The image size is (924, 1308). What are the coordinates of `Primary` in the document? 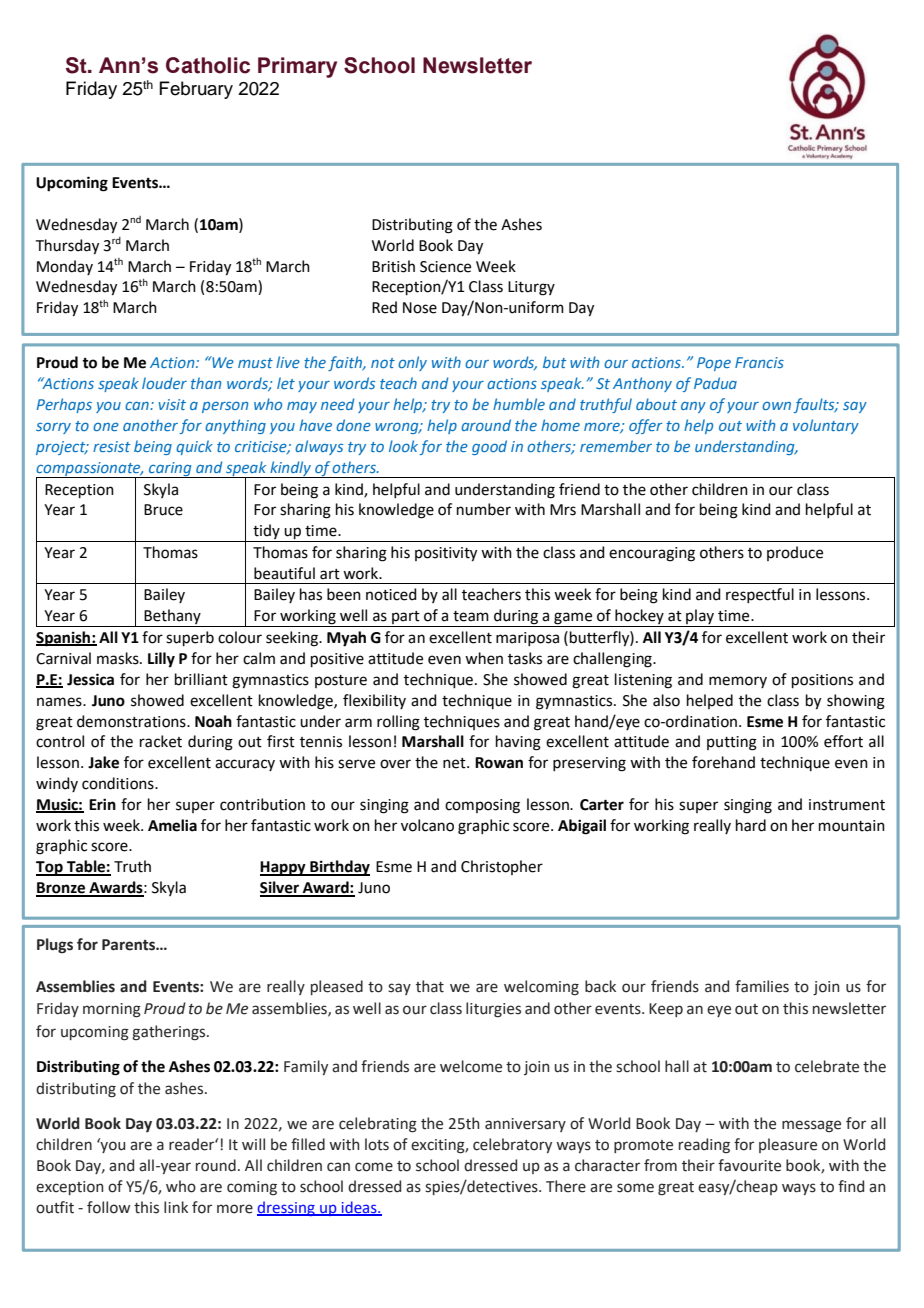 It's located at (297, 67).
